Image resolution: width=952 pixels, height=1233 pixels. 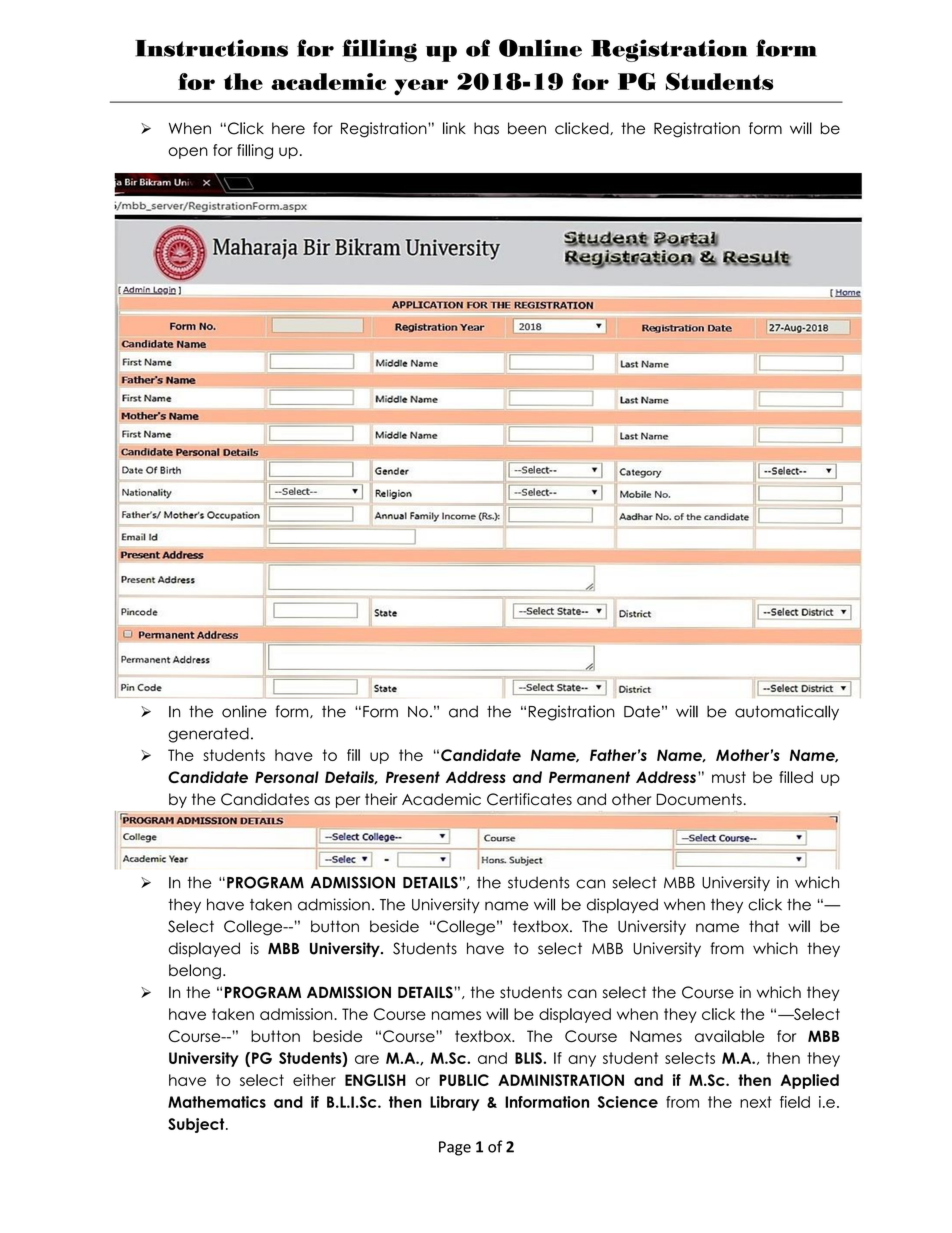 What do you see at coordinates (454, 128) in the page?
I see `link` at bounding box center [454, 128].
